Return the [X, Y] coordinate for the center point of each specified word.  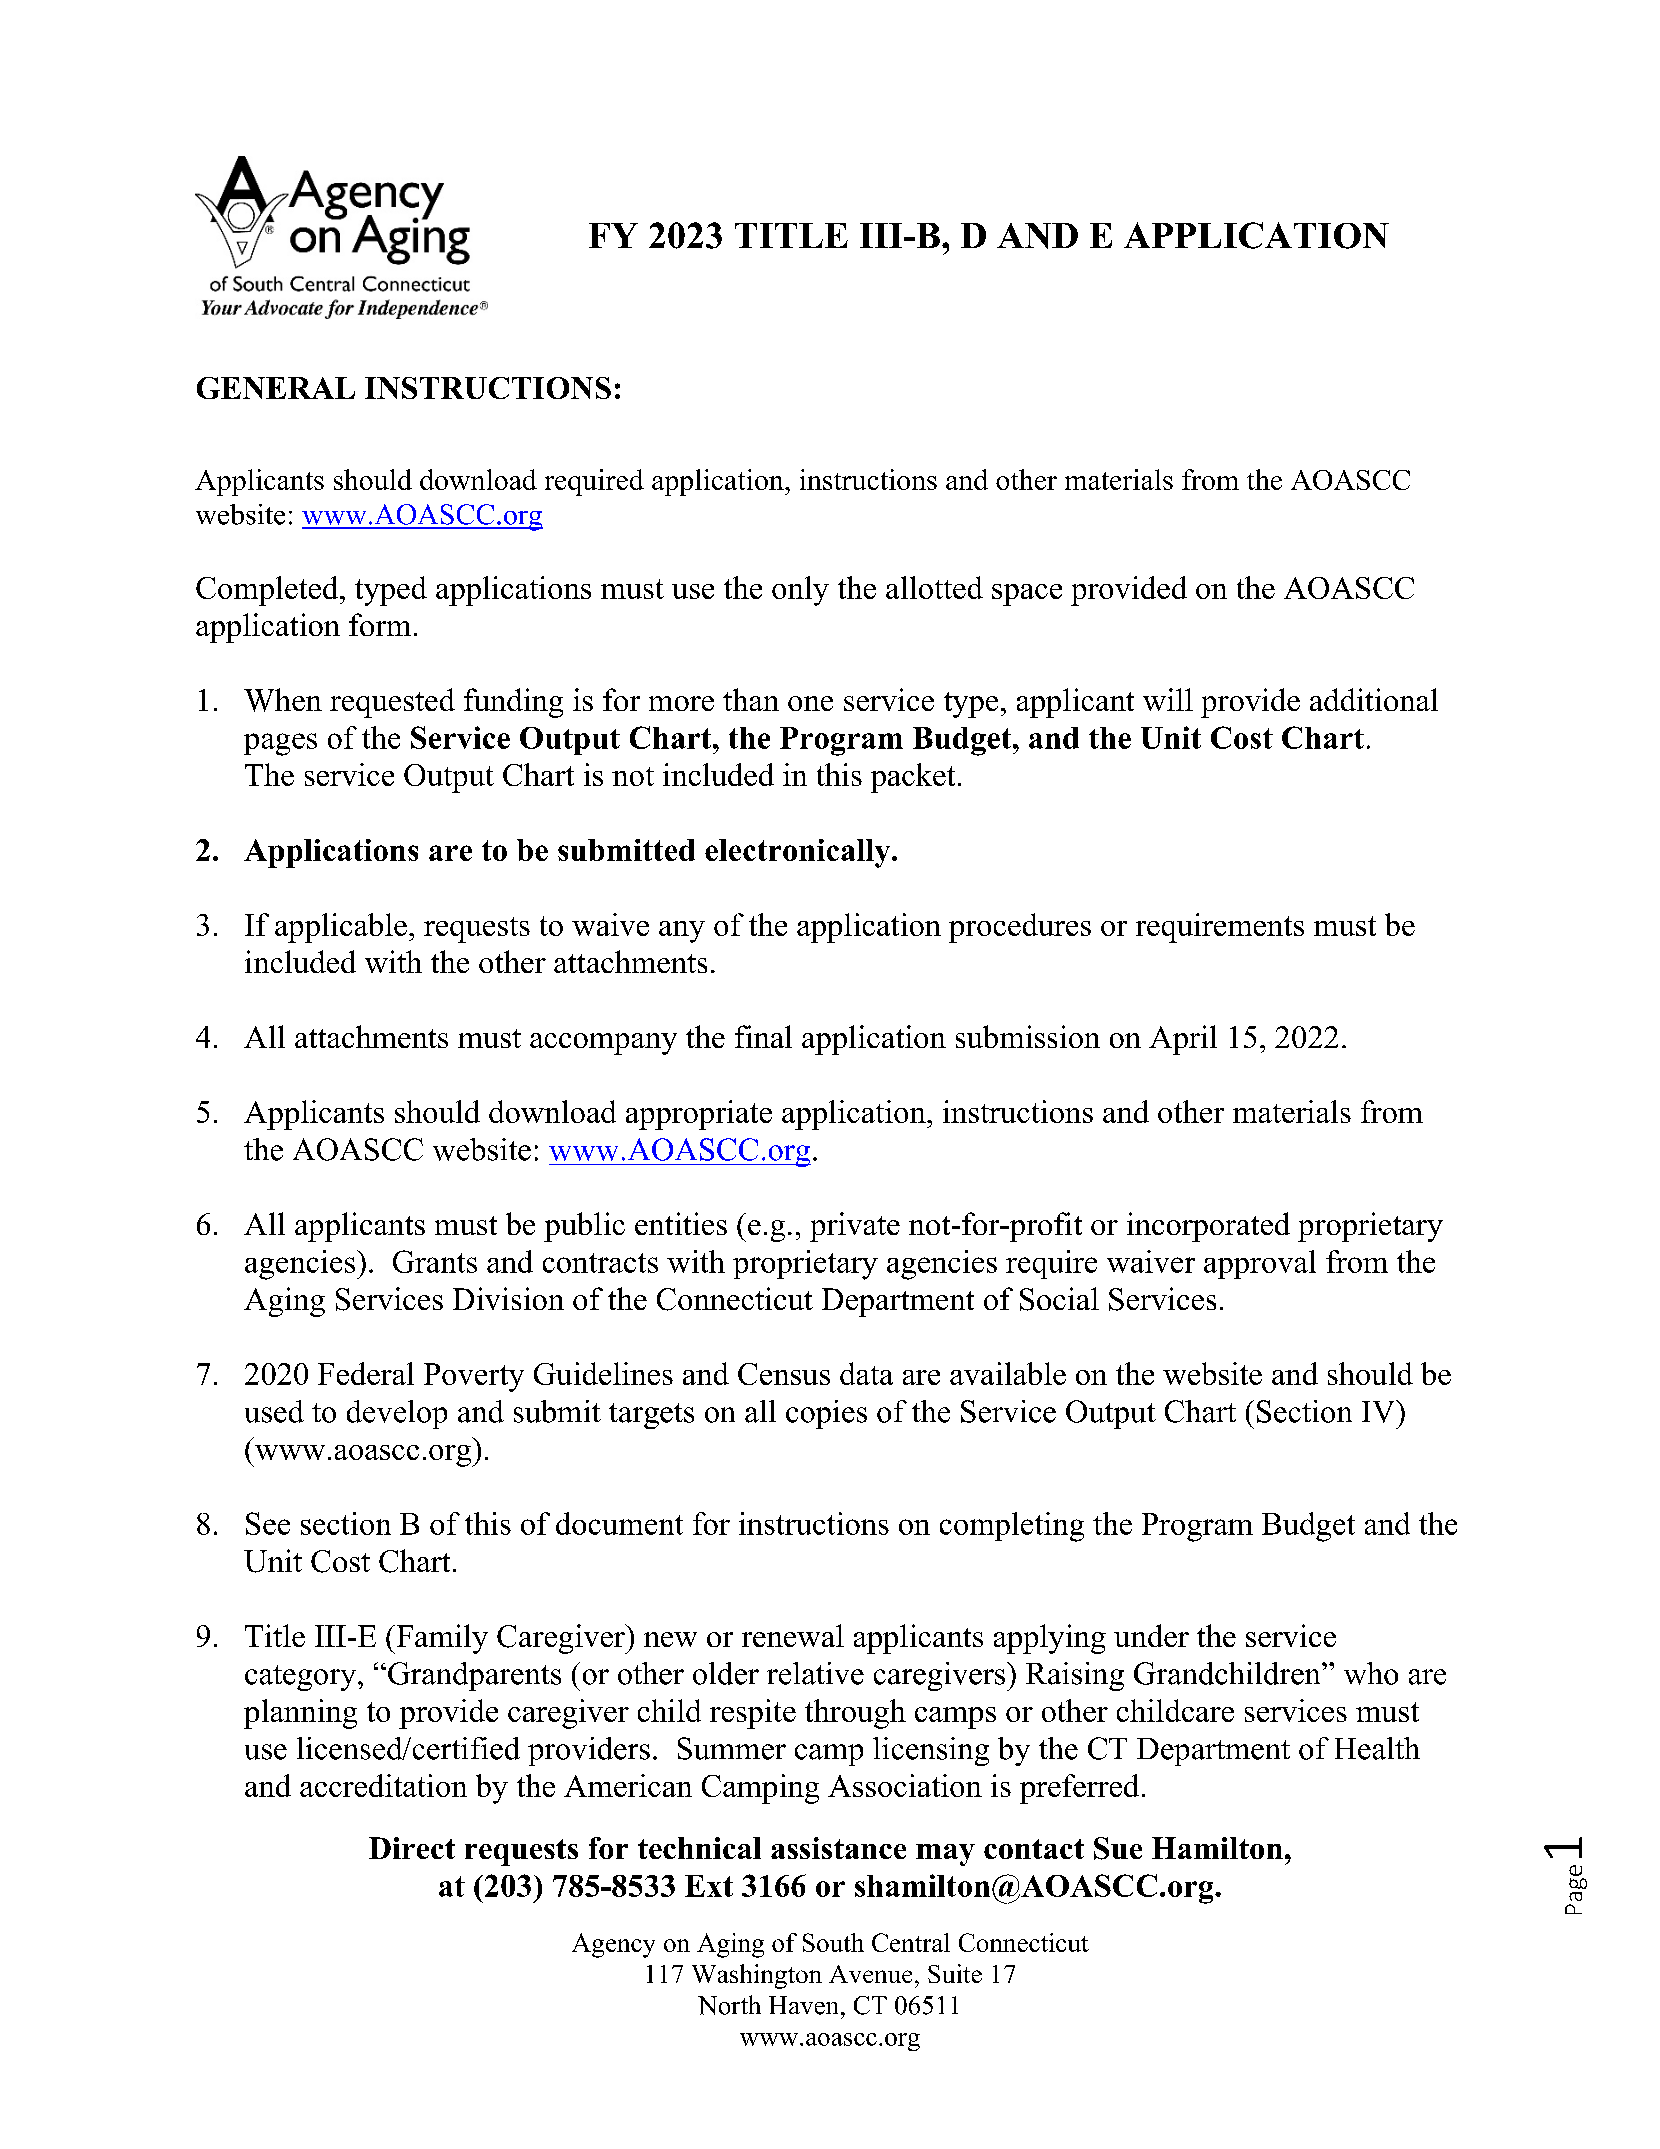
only [800, 591]
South [833, 1942]
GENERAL [276, 388]
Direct [412, 1848]
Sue [1118, 1848]
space [1027, 595]
